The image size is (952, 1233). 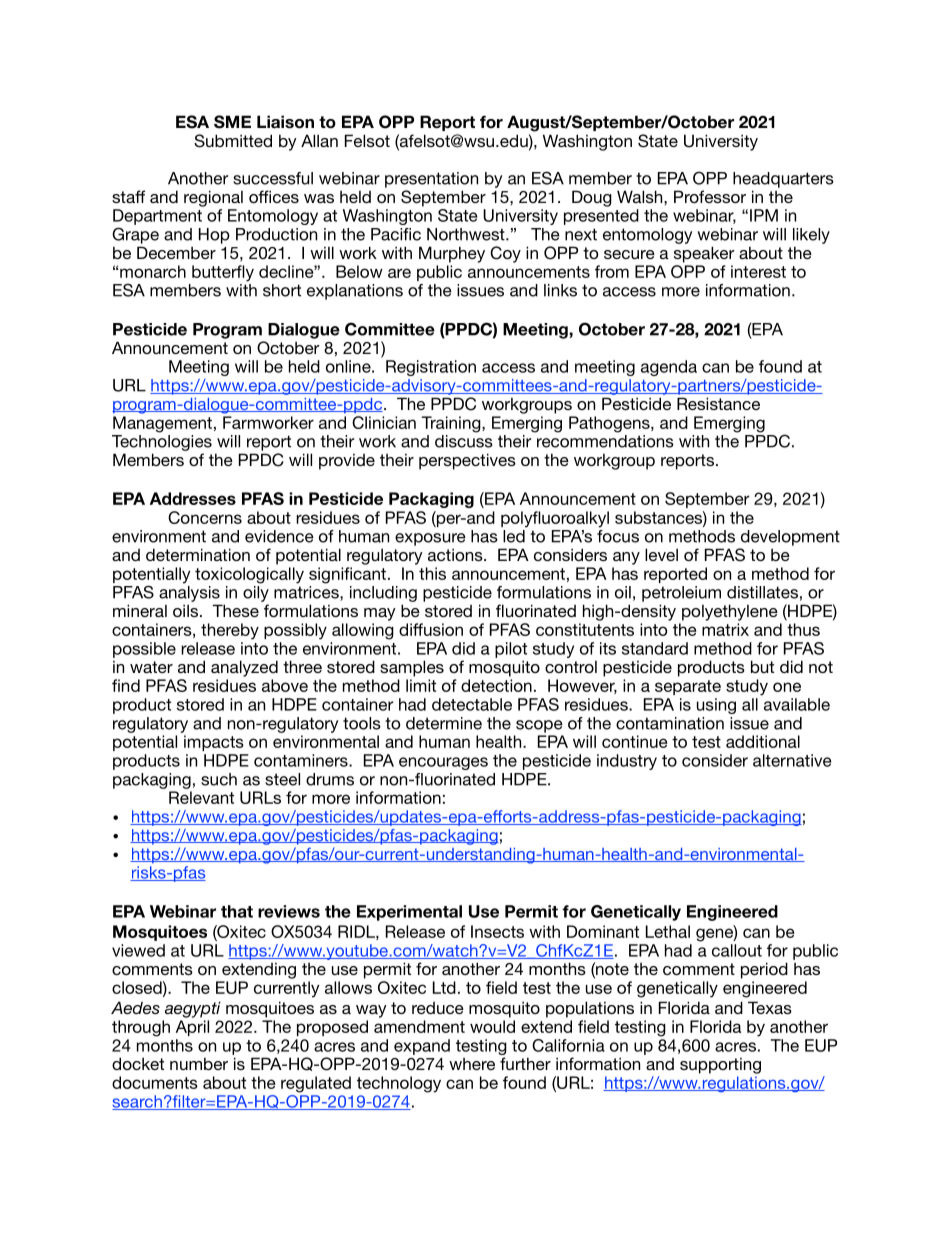 What do you see at coordinates (431, 180) in the page?
I see `presentation` at bounding box center [431, 180].
